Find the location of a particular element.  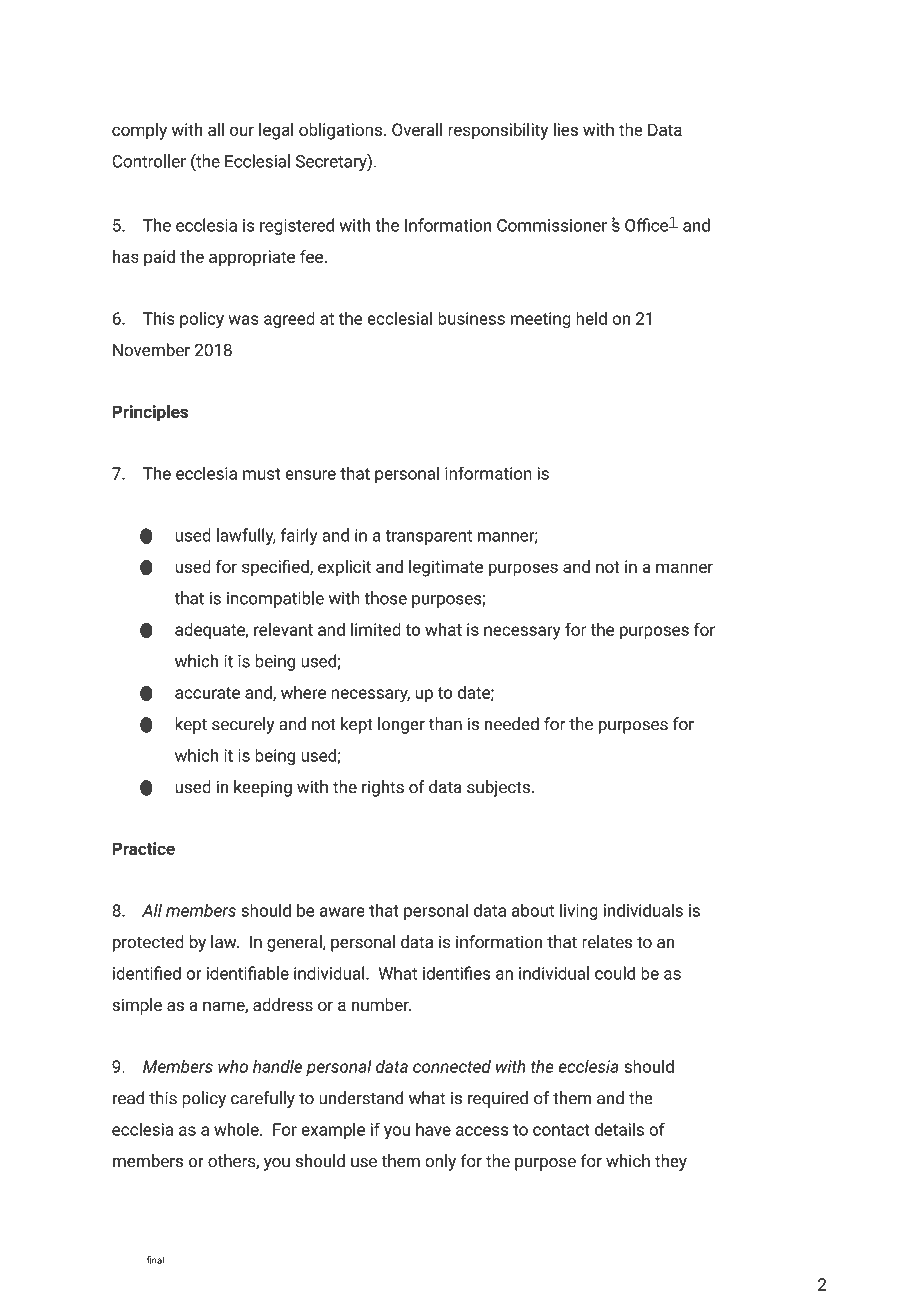

subjects is located at coordinates (498, 788).
